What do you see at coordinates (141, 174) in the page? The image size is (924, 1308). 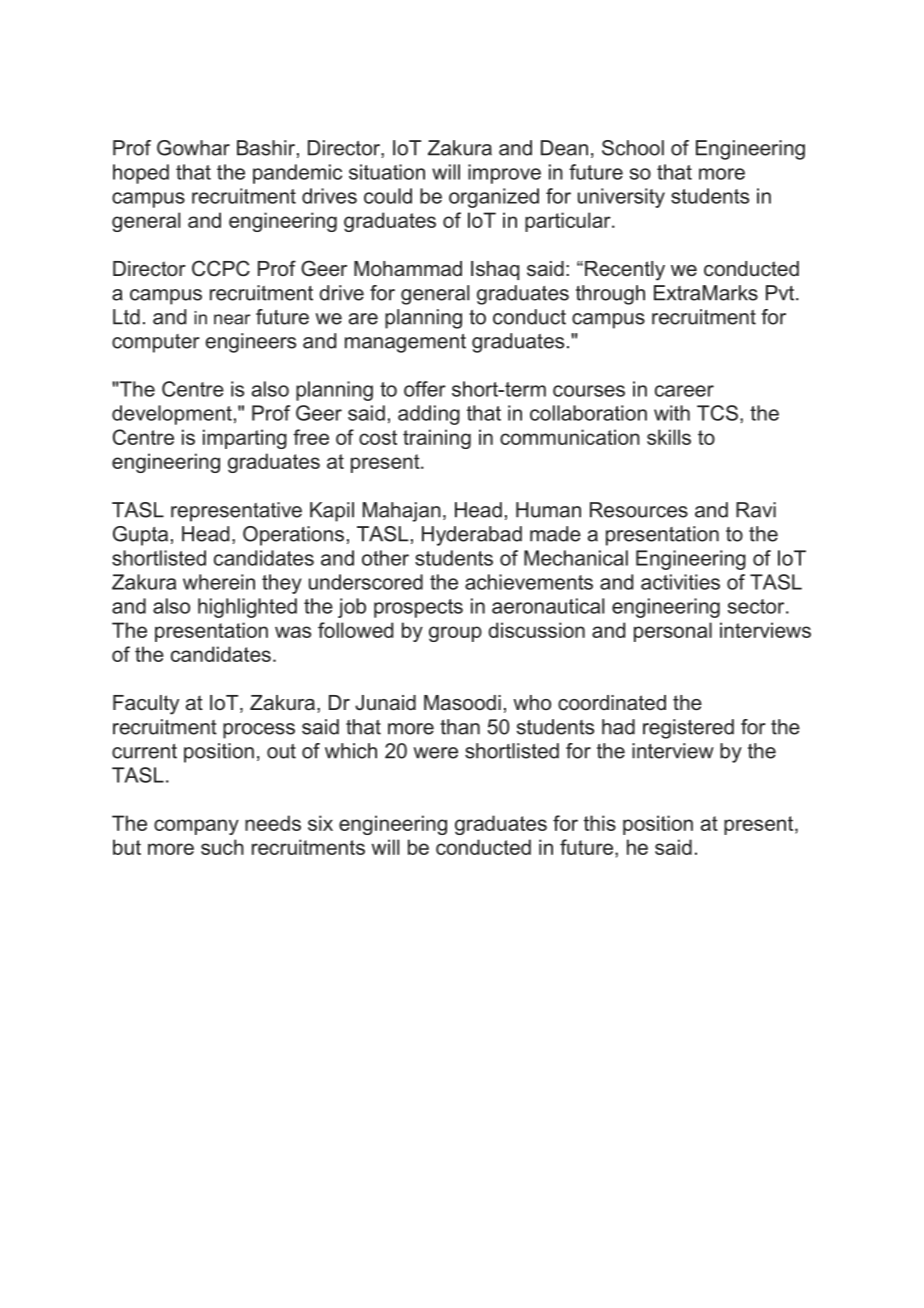 I see `hoped` at bounding box center [141, 174].
